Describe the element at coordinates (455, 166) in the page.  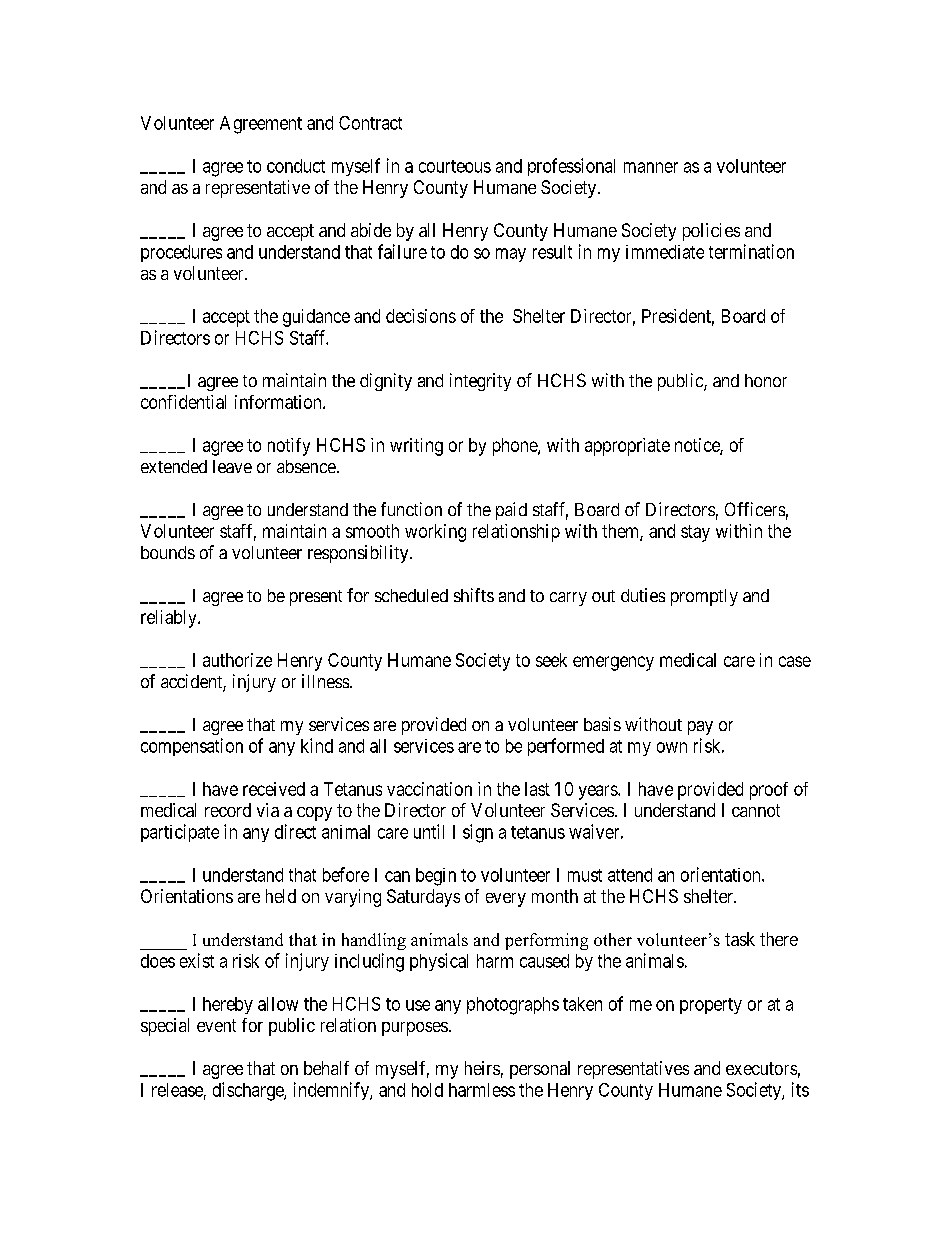
I see `courteous` at that location.
